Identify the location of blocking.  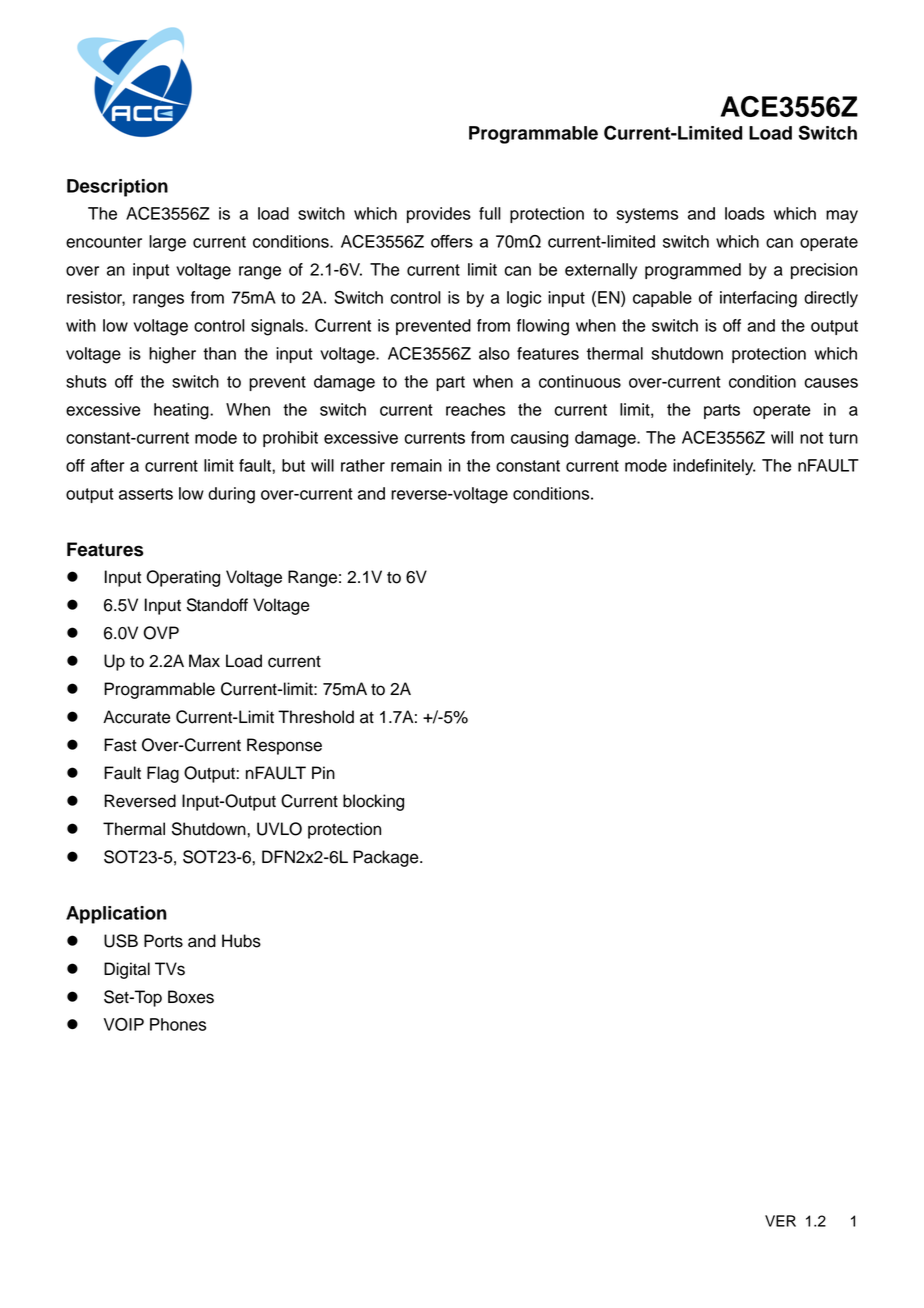
(373, 802).
